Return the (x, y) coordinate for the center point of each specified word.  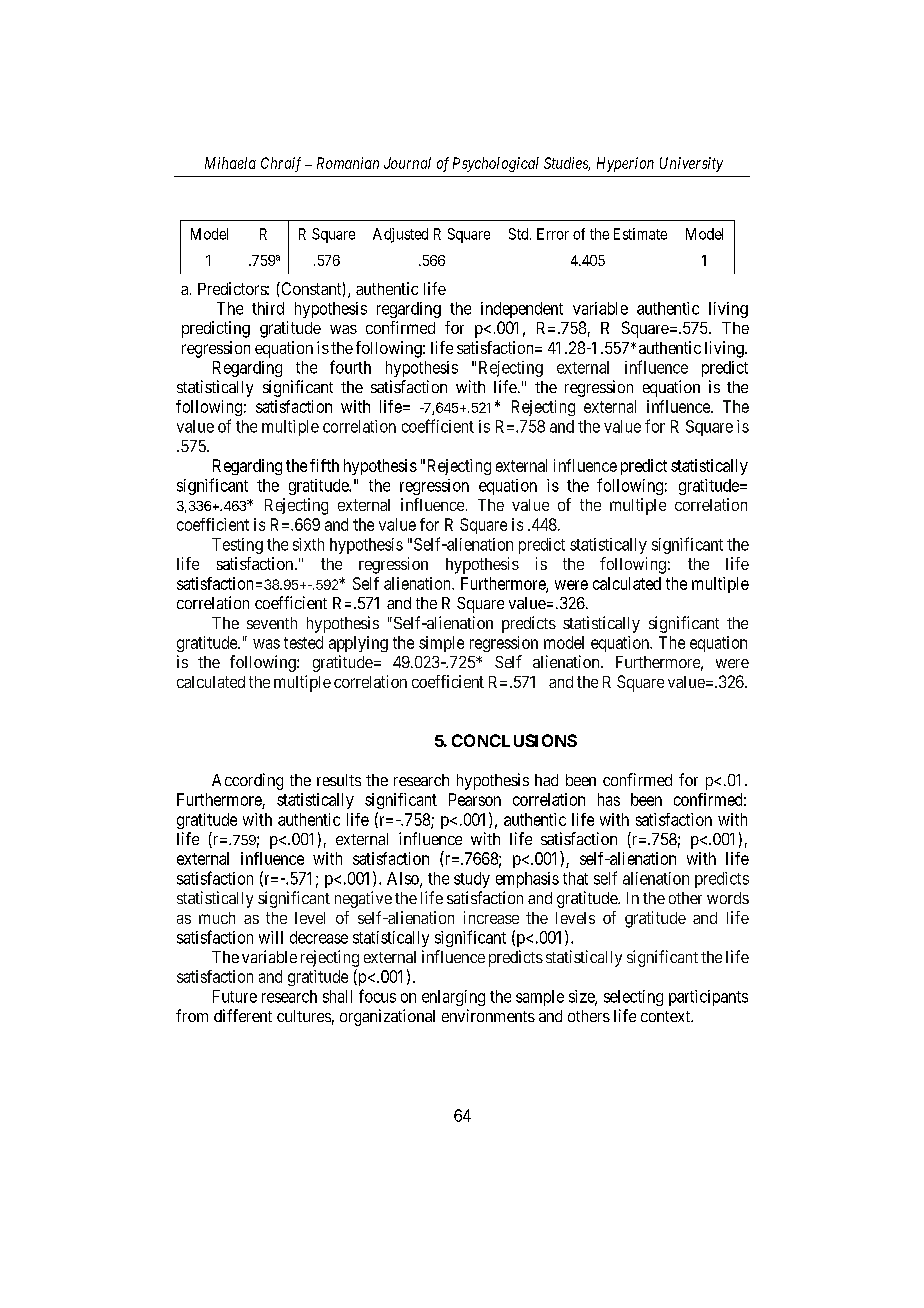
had (546, 780)
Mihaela (230, 163)
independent (522, 310)
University (691, 164)
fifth (324, 465)
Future (235, 996)
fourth (350, 367)
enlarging (453, 998)
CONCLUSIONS (514, 740)
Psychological (496, 164)
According (247, 781)
